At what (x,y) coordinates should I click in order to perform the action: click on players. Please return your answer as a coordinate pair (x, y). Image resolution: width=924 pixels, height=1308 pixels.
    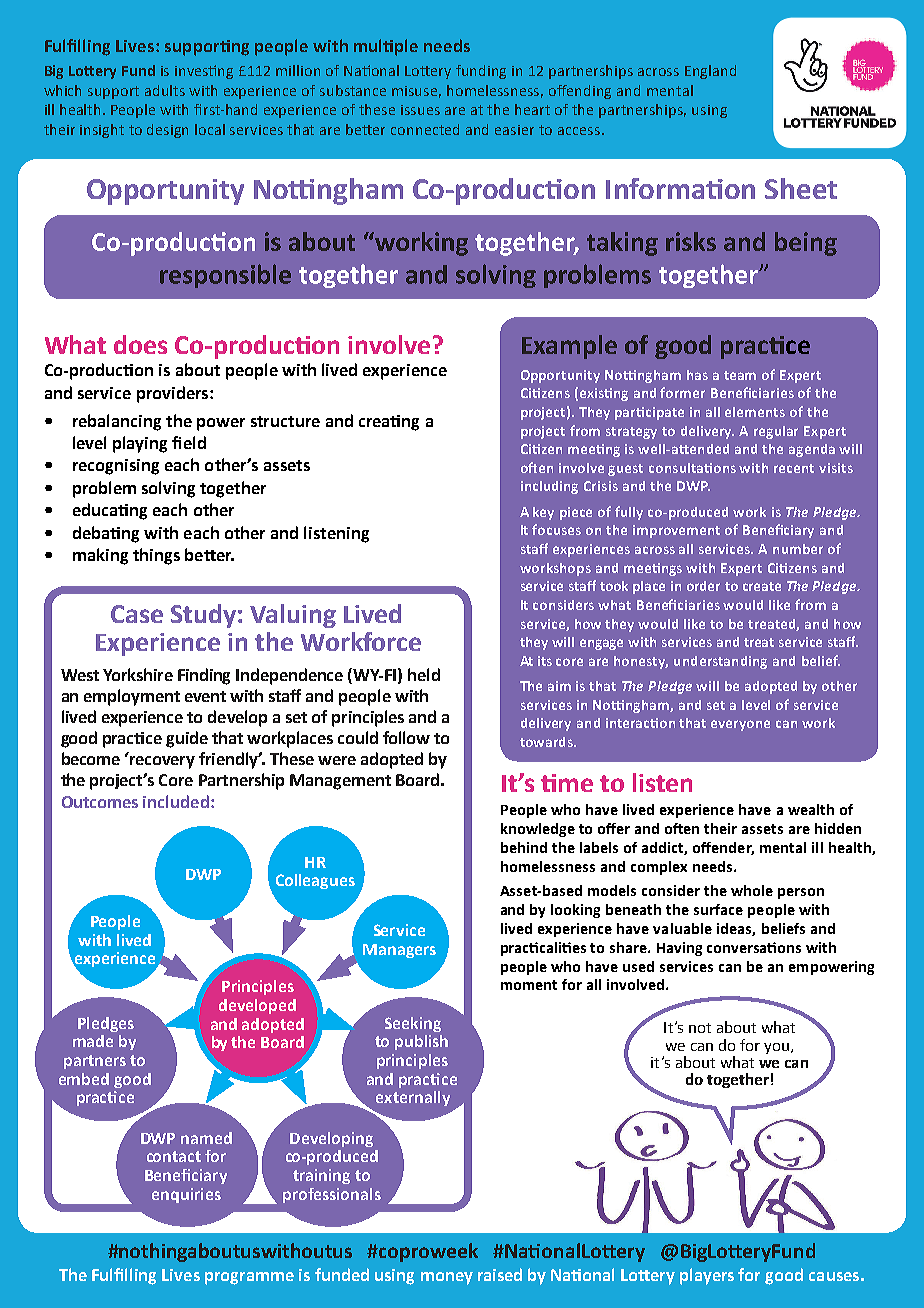
    Looking at the image, I should click on (707, 1276).
